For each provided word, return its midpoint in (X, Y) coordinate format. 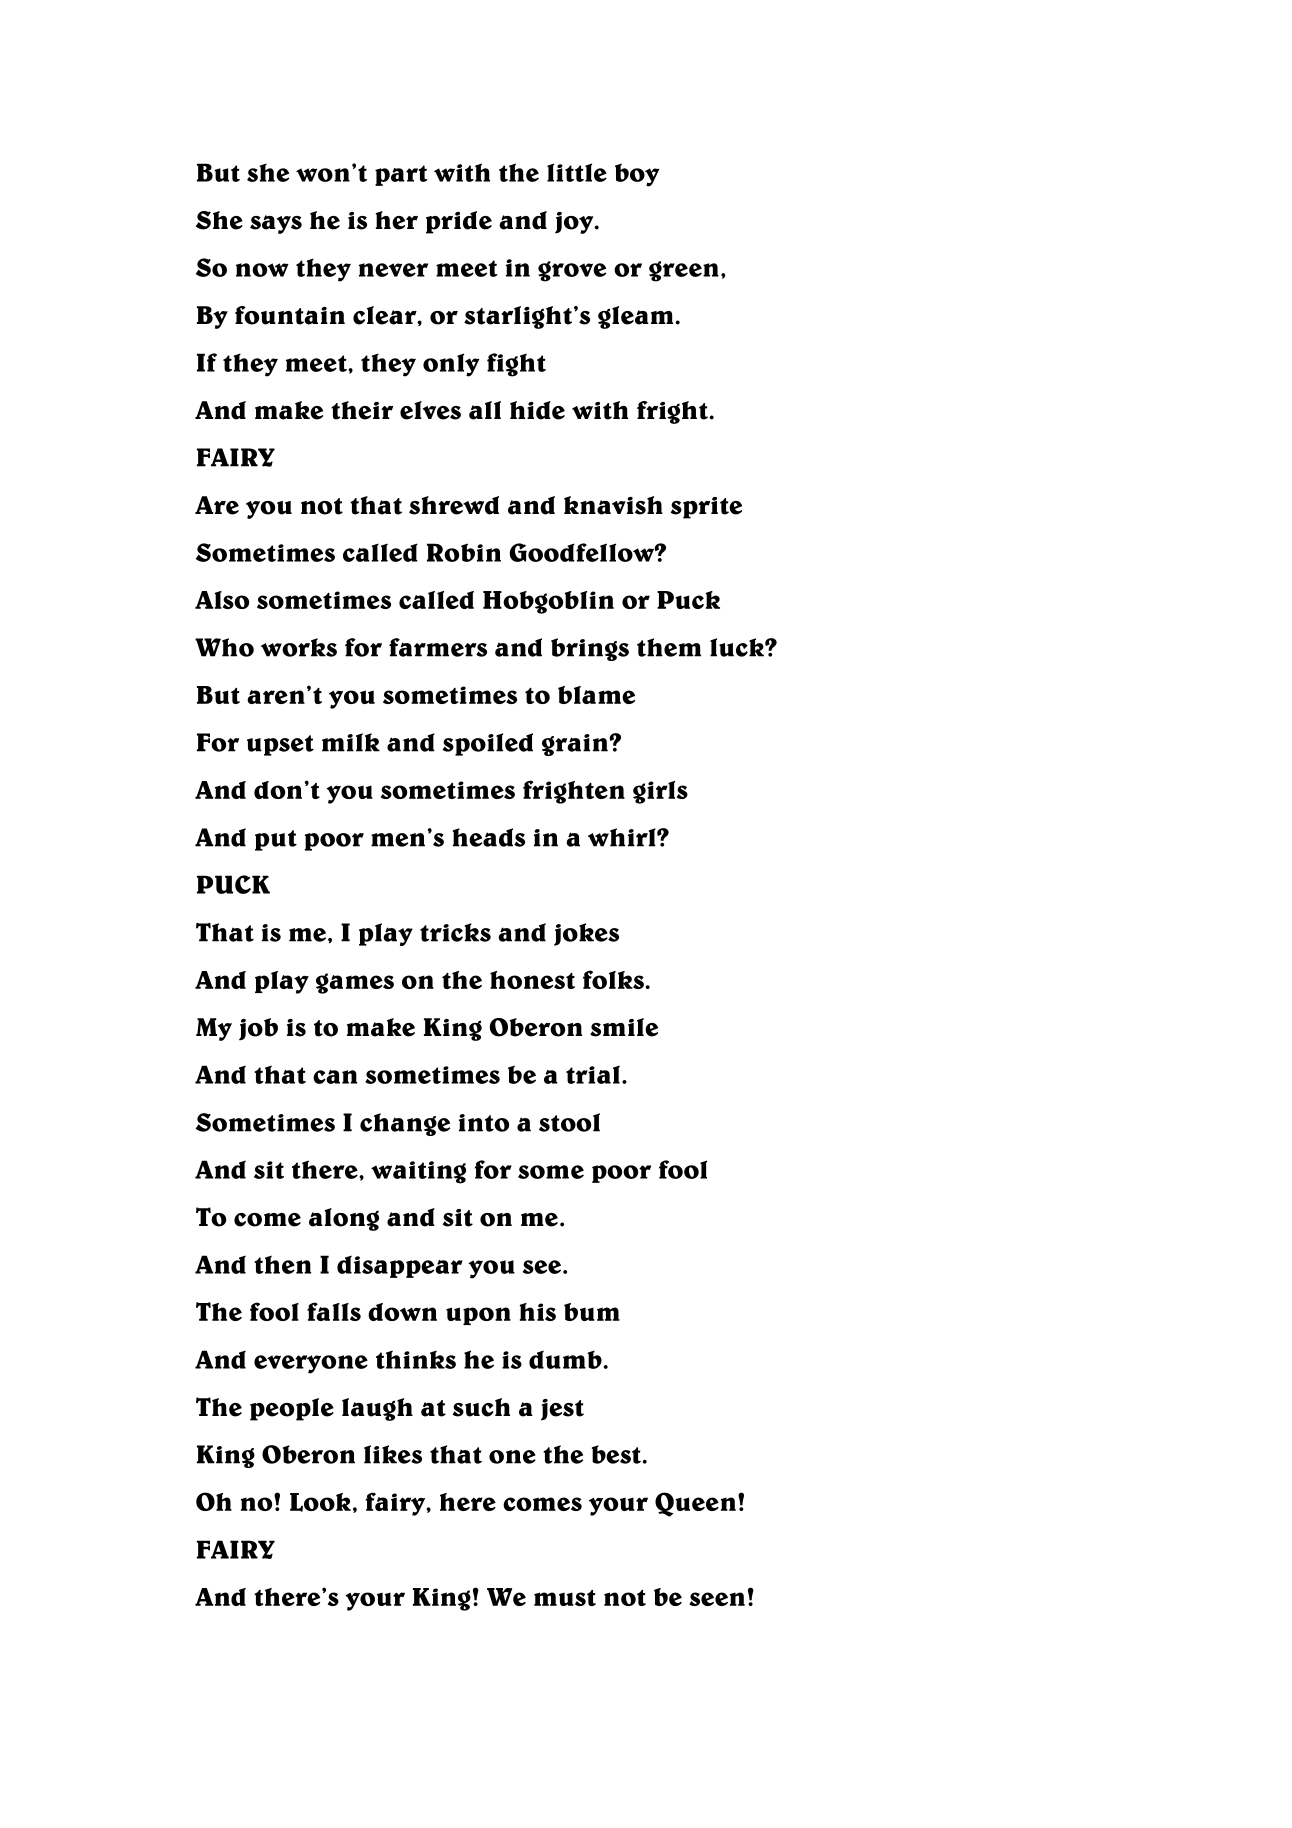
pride (459, 222)
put (276, 840)
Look (320, 1502)
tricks (455, 932)
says (276, 224)
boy (637, 175)
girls (660, 792)
